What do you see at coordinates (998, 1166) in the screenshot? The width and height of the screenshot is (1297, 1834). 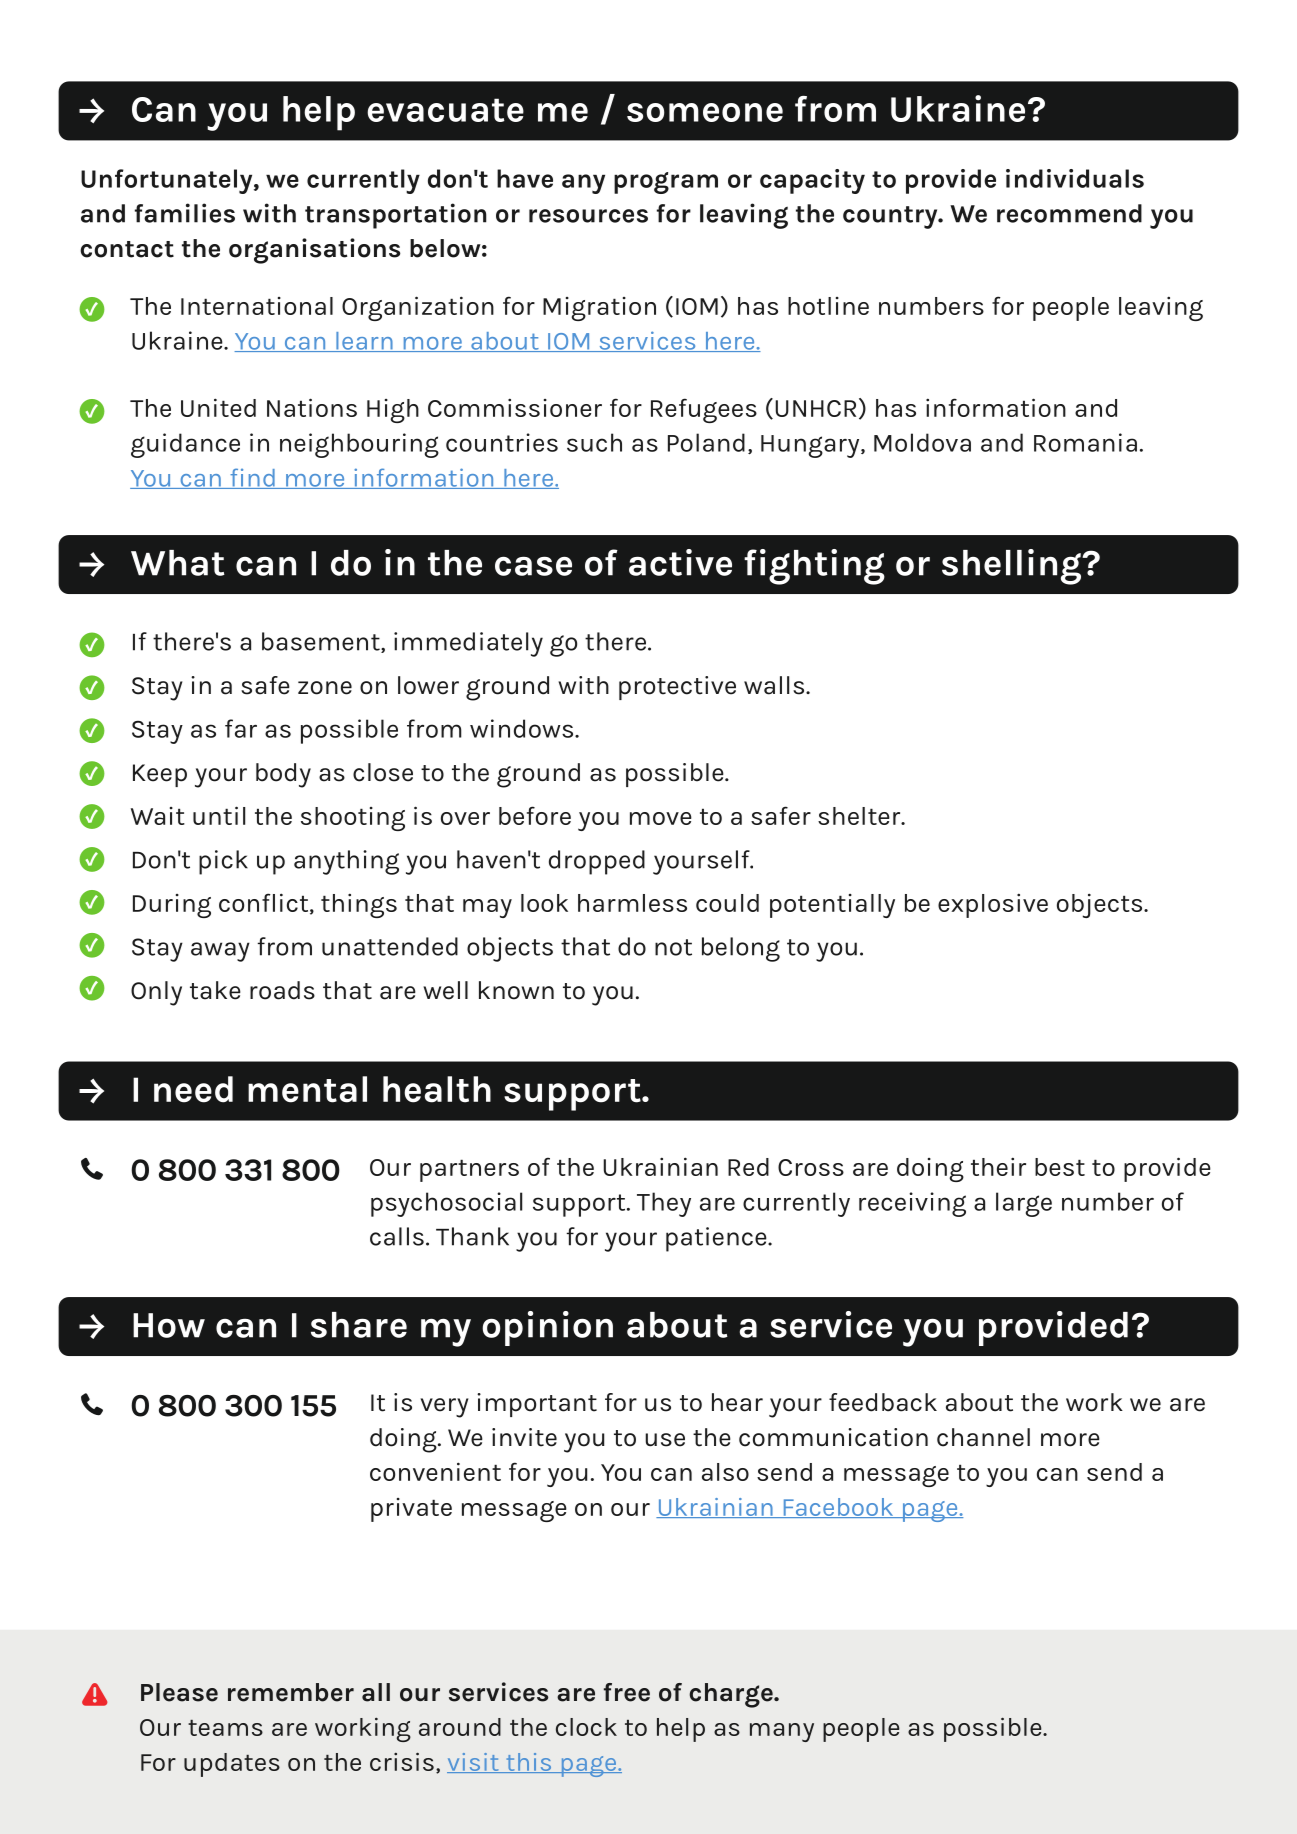 I see `their` at bounding box center [998, 1166].
